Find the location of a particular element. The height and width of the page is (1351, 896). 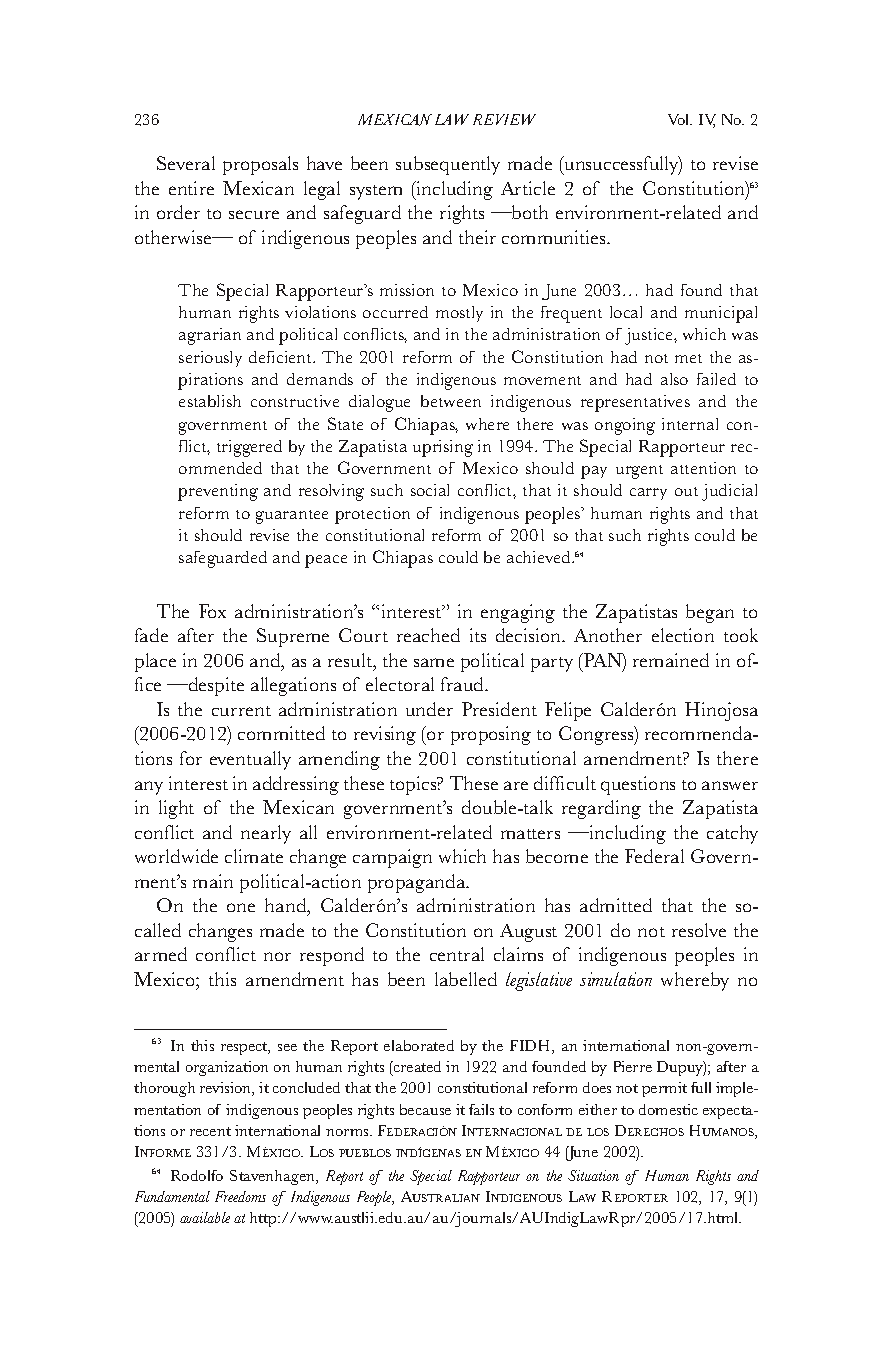

establish is located at coordinates (210, 401).
